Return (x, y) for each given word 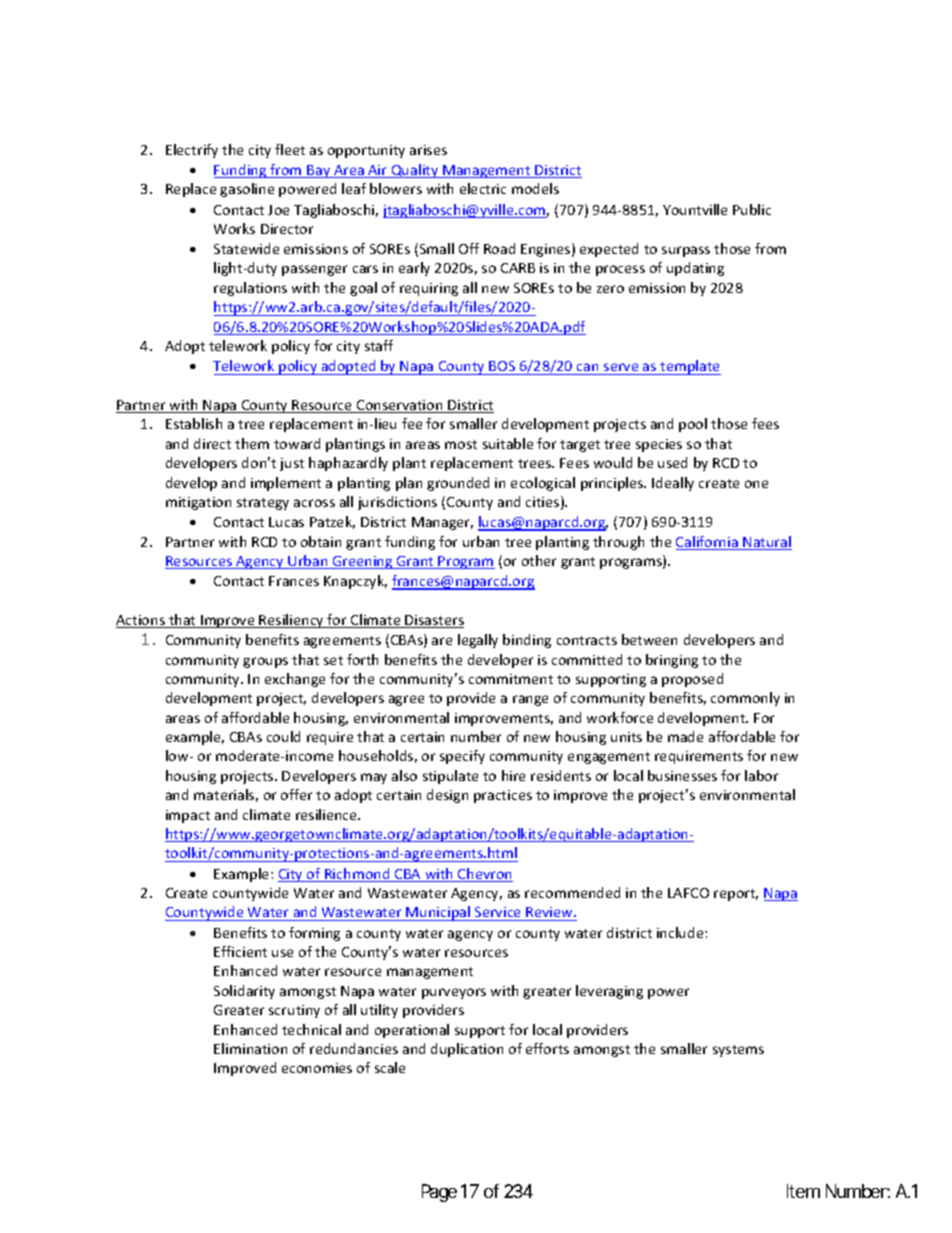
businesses (682, 775)
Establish (194, 423)
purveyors (454, 993)
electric (483, 188)
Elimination (250, 1048)
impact (188, 816)
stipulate (450, 777)
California (708, 543)
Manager (442, 523)
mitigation (198, 503)
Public (752, 209)
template (689, 367)
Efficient (240, 951)
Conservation (400, 406)
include (681, 932)
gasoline (247, 190)
